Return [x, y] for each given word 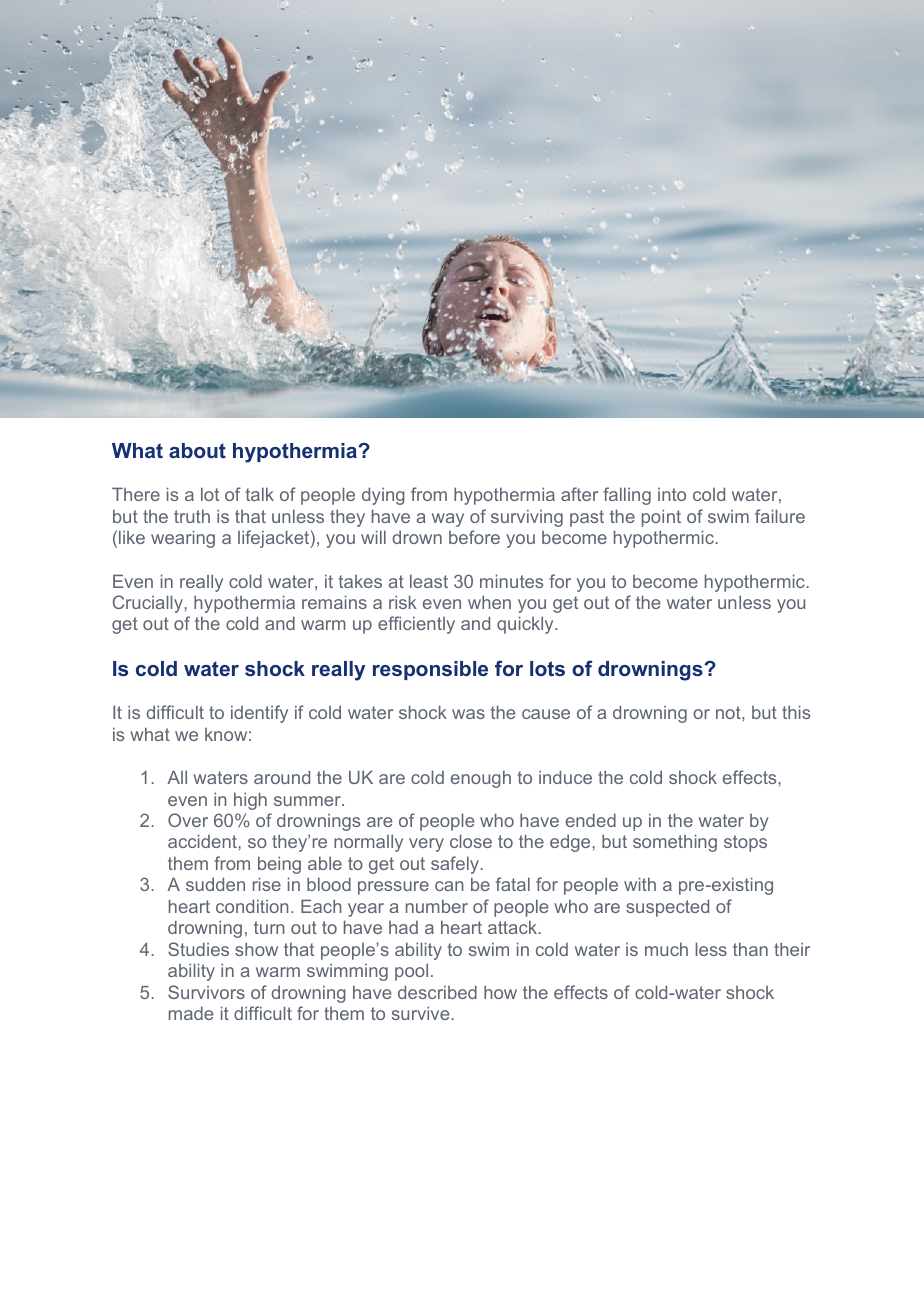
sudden [215, 884]
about [197, 450]
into [672, 494]
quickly [526, 625]
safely [456, 865]
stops [745, 843]
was [468, 714]
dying [383, 496]
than [750, 949]
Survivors [206, 992]
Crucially [149, 604]
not [729, 712]
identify [259, 714]
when [489, 602]
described [437, 992]
